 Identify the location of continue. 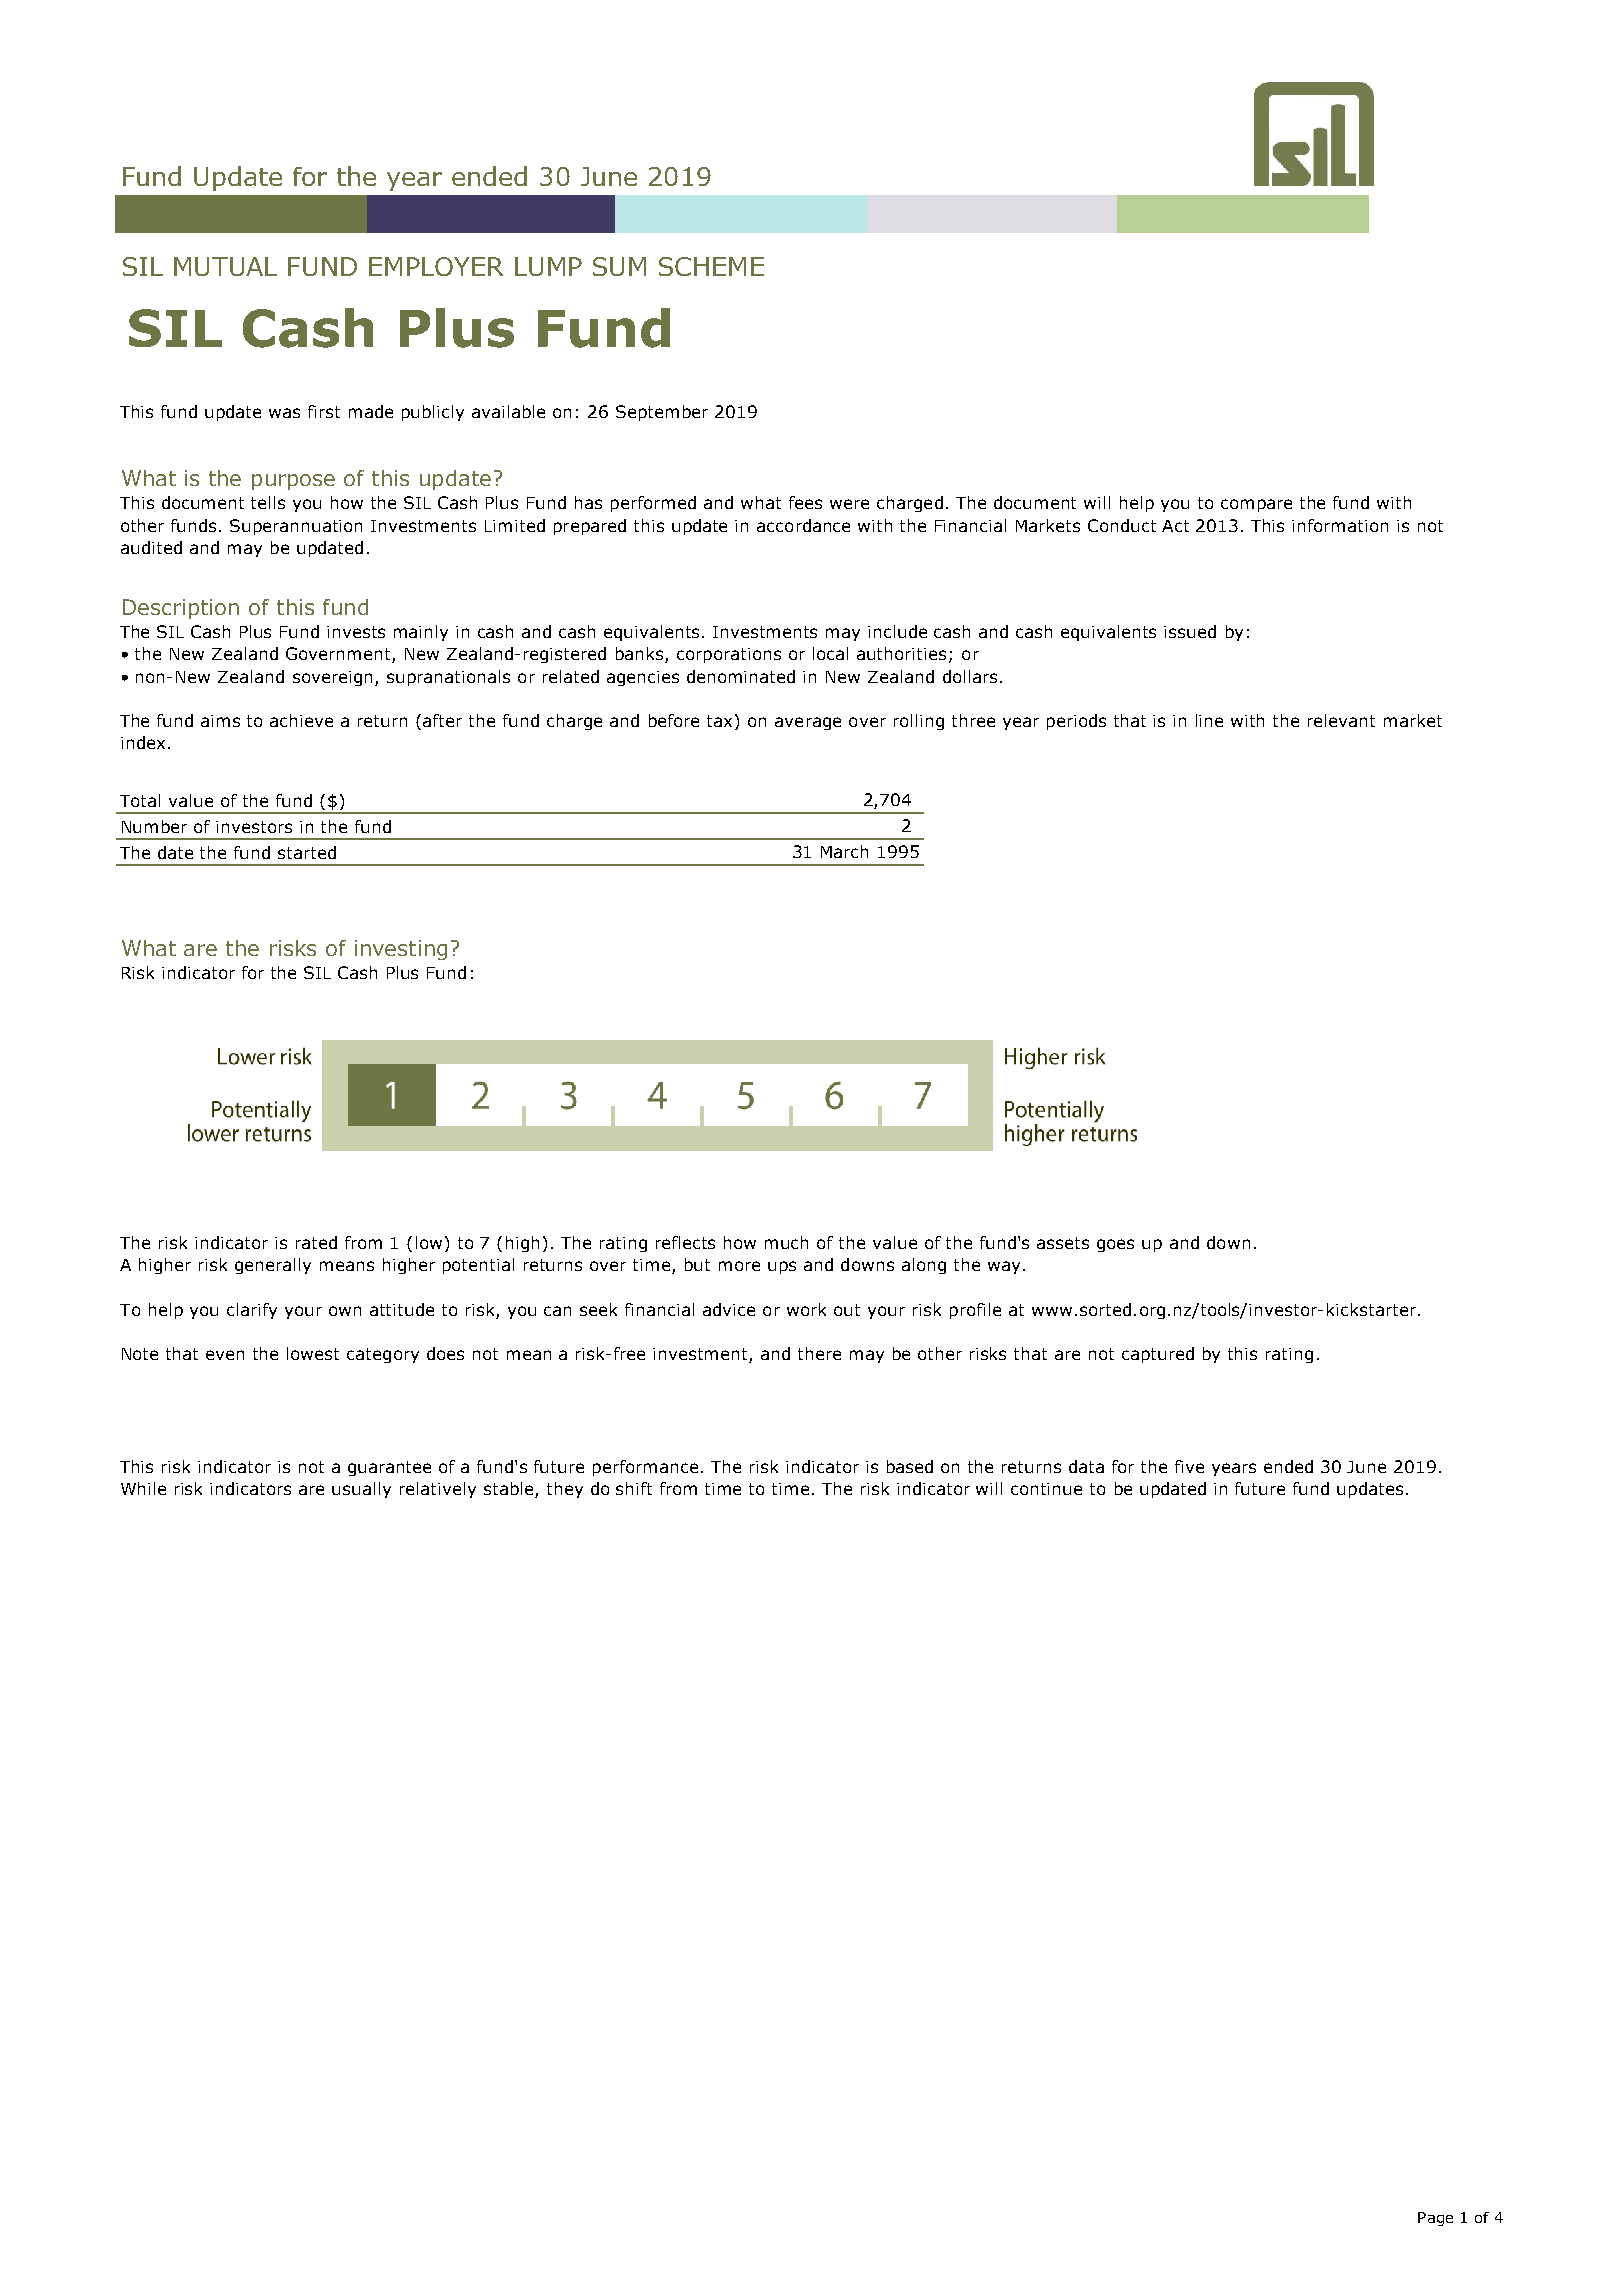
(1046, 1489).
